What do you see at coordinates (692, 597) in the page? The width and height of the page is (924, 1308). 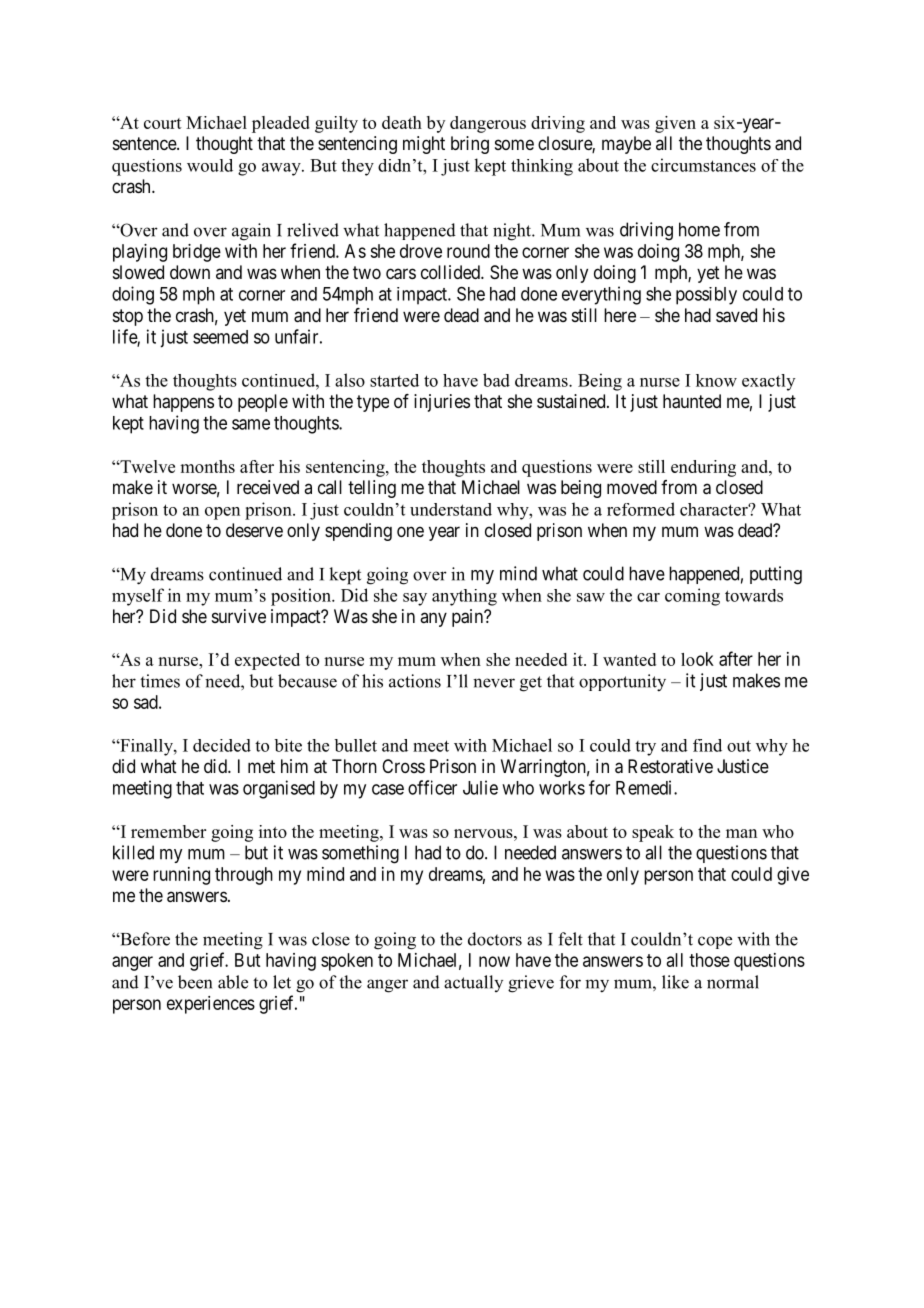 I see `coming` at bounding box center [692, 597].
